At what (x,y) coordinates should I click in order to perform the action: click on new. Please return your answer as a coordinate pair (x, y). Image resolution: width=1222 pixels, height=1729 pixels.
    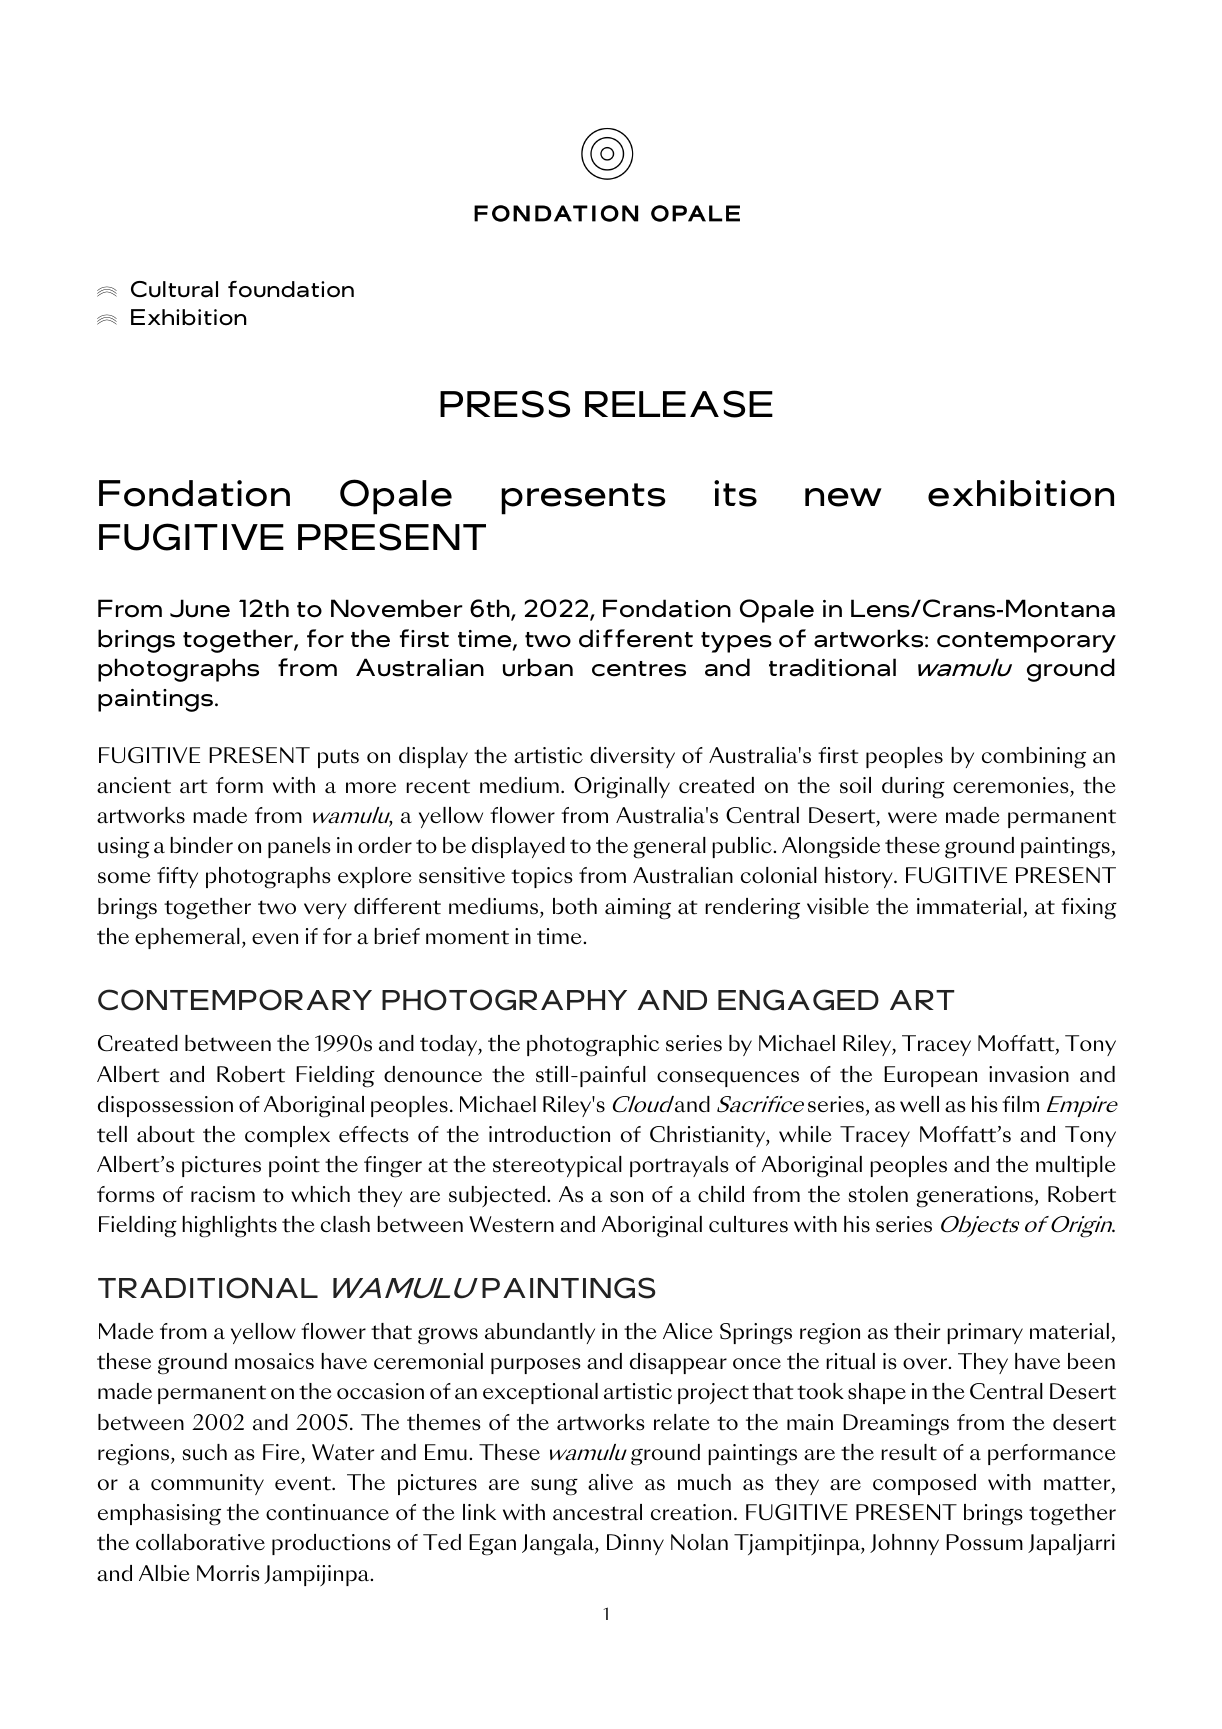
    Looking at the image, I should click on (843, 497).
